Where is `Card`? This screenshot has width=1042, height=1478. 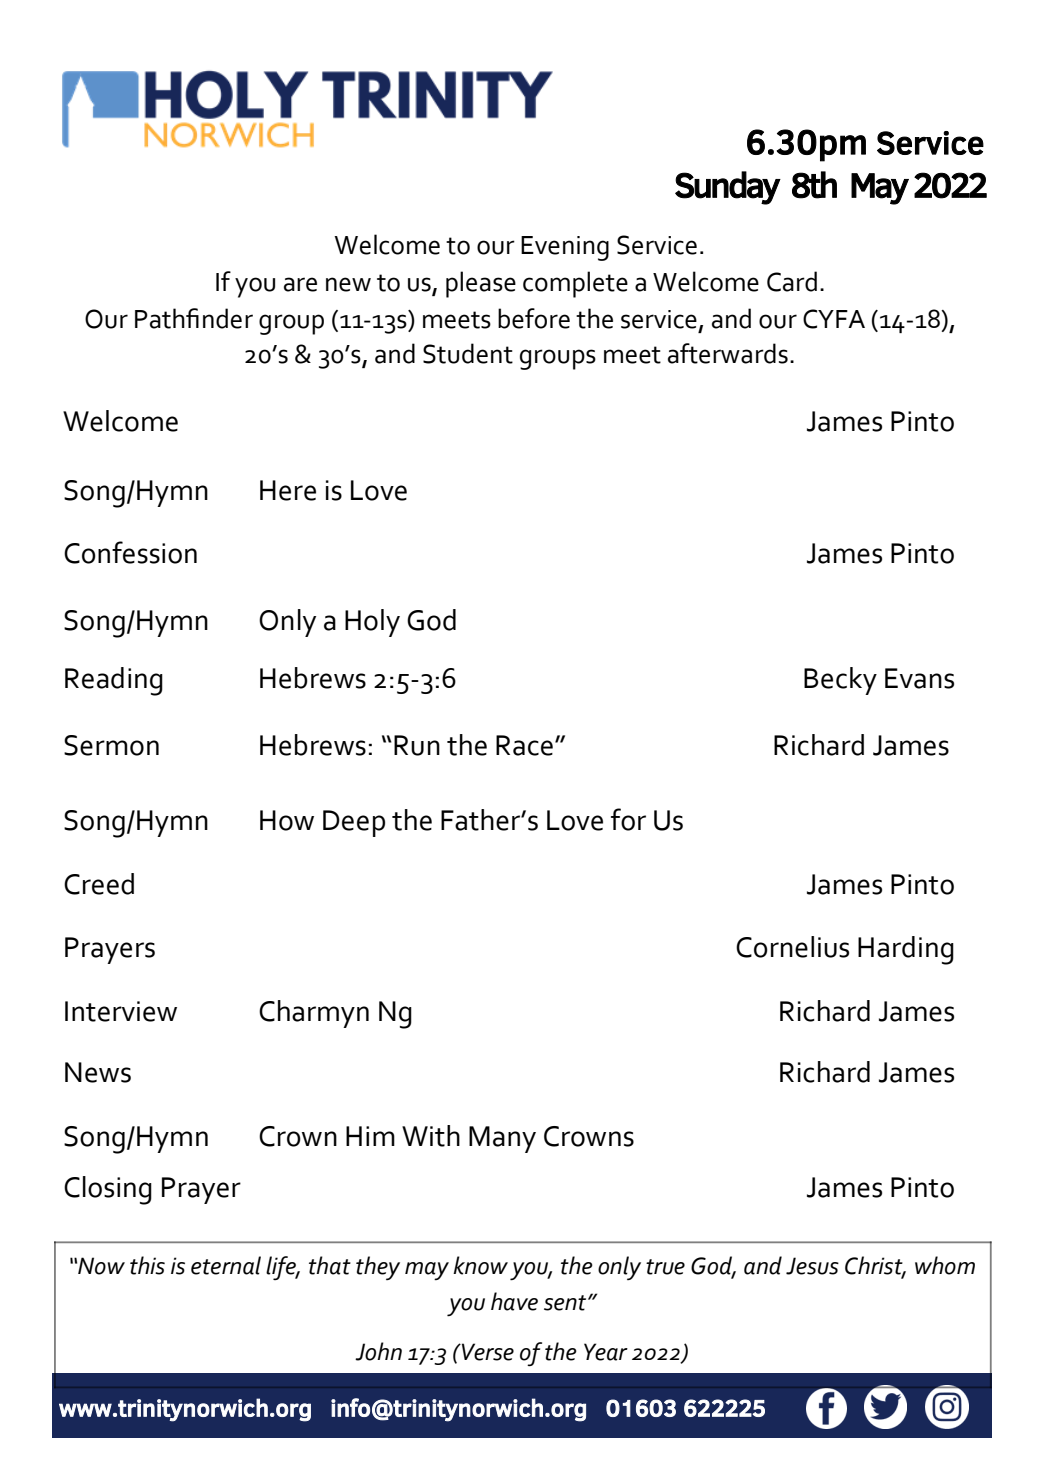 Card is located at coordinates (792, 281).
